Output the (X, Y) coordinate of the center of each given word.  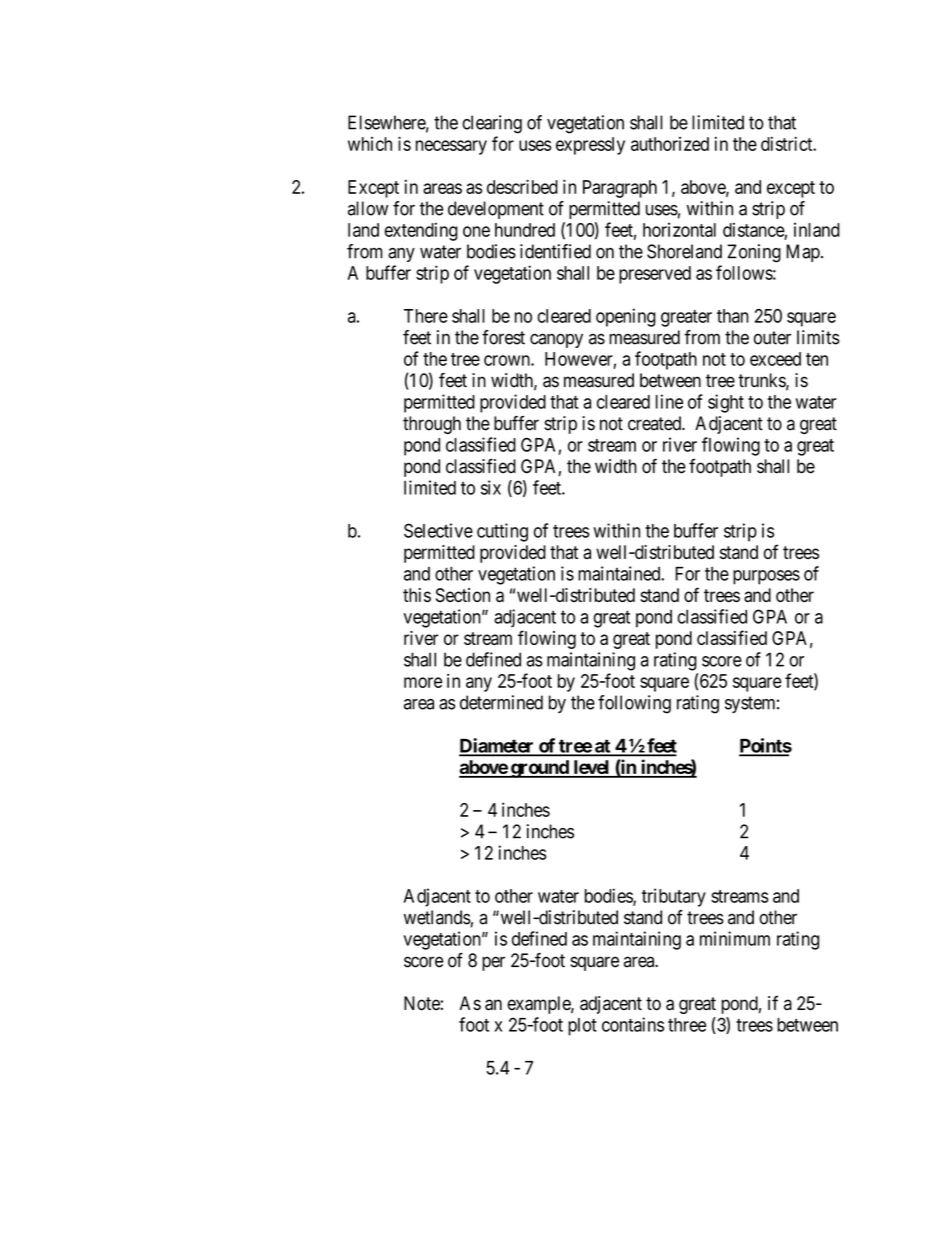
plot (582, 1027)
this (417, 595)
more (423, 682)
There (426, 316)
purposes (766, 577)
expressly (590, 146)
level (591, 768)
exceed (775, 359)
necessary (451, 147)
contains (633, 1024)
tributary (674, 897)
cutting (502, 532)
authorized (670, 144)
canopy (556, 340)
